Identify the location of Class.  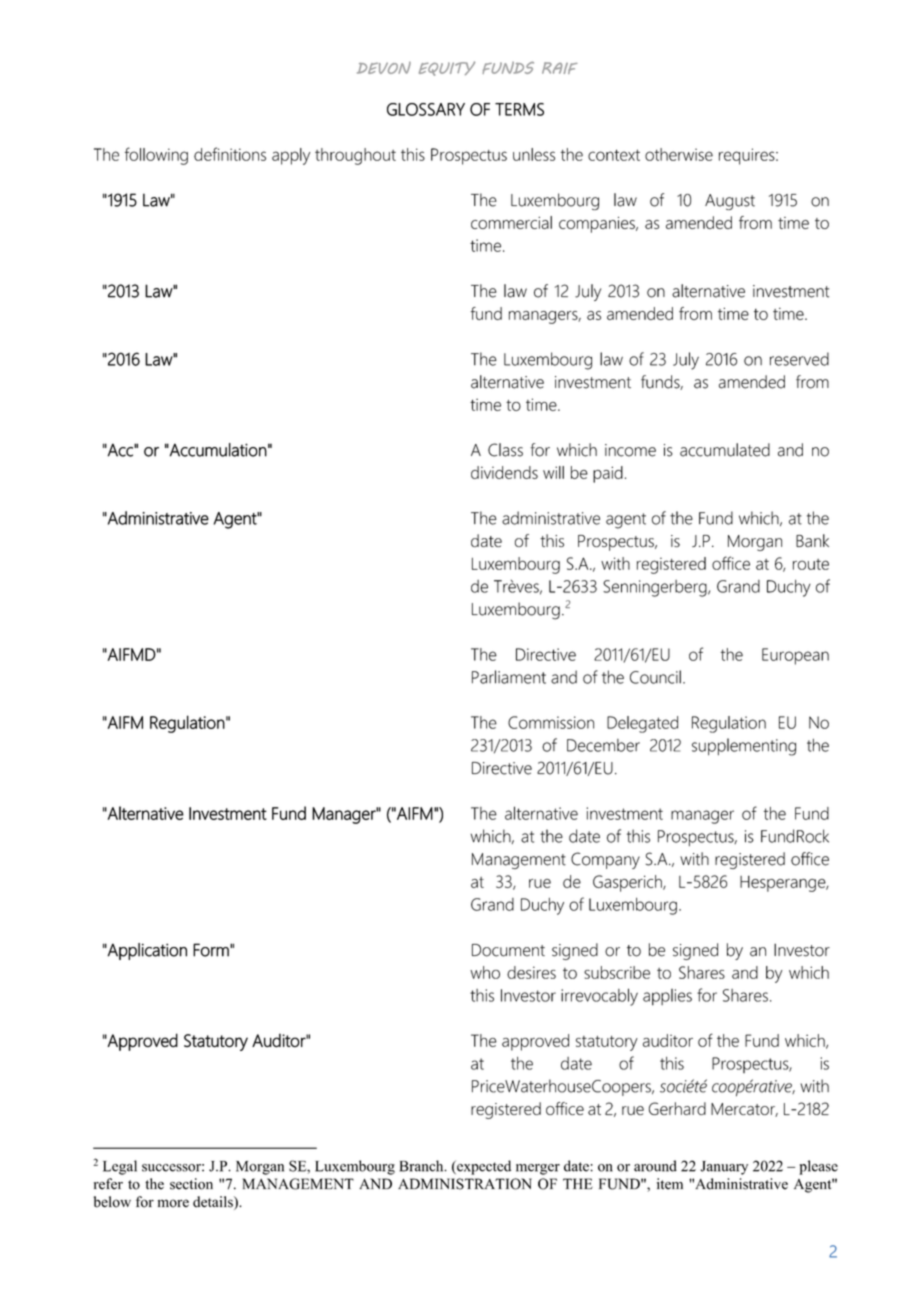
(505, 450).
